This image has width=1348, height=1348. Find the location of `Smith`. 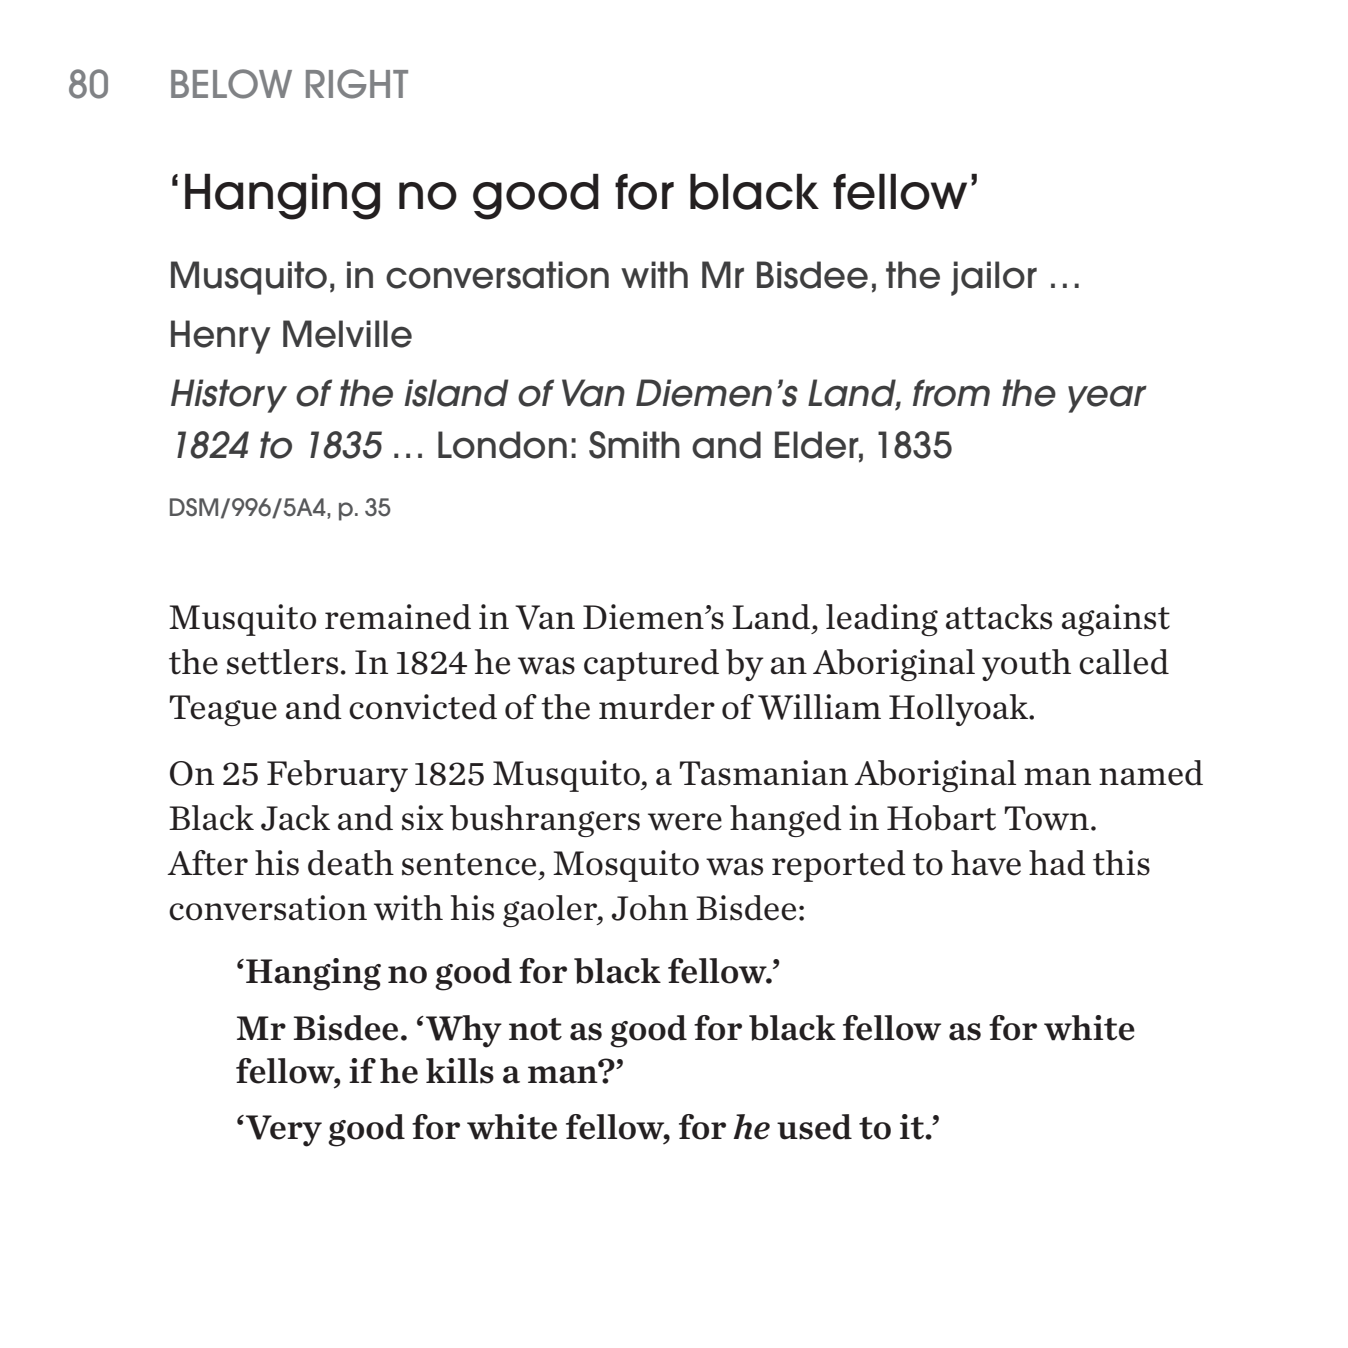

Smith is located at coordinates (634, 445).
